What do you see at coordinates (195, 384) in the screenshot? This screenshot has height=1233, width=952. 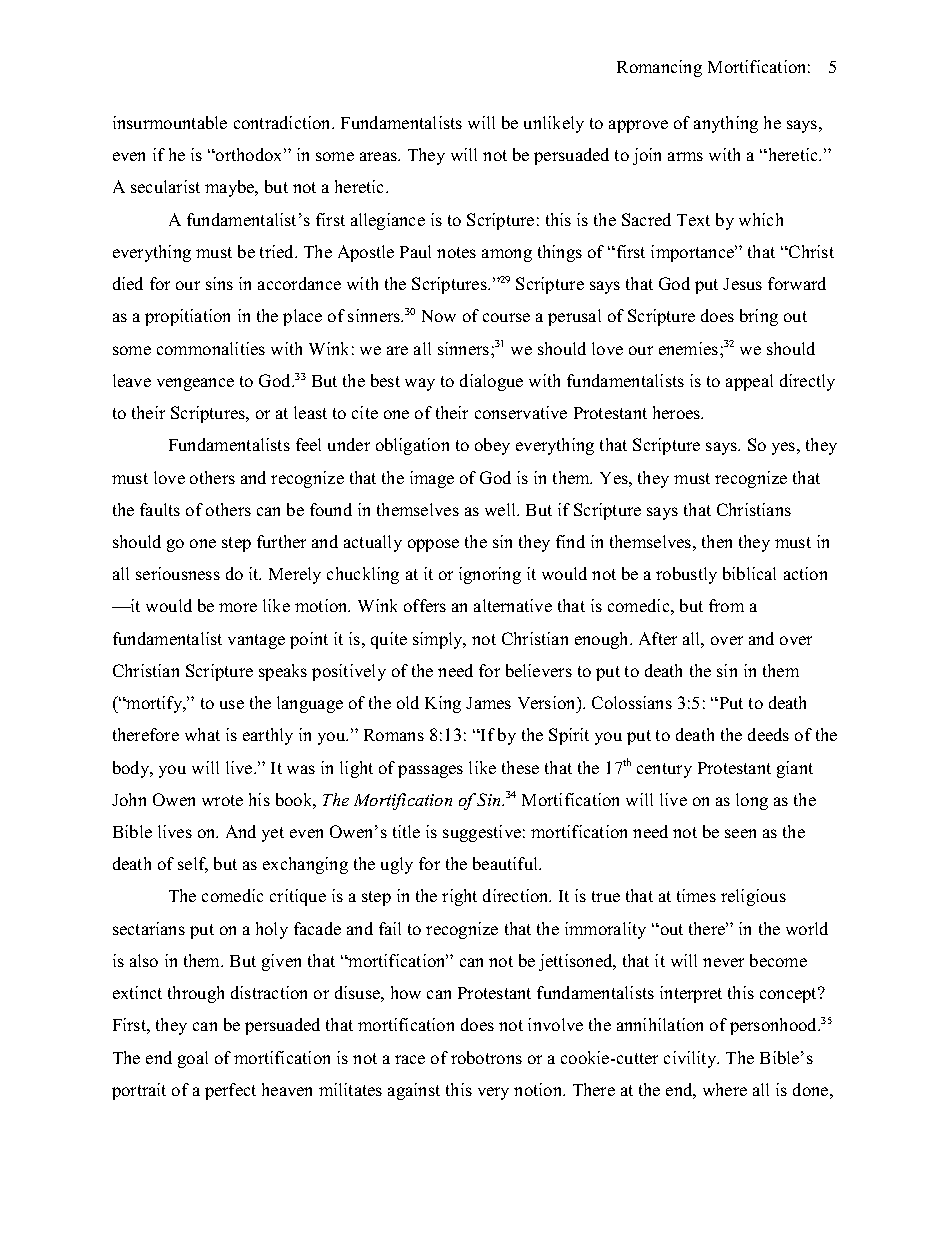 I see `vengeance` at bounding box center [195, 384].
